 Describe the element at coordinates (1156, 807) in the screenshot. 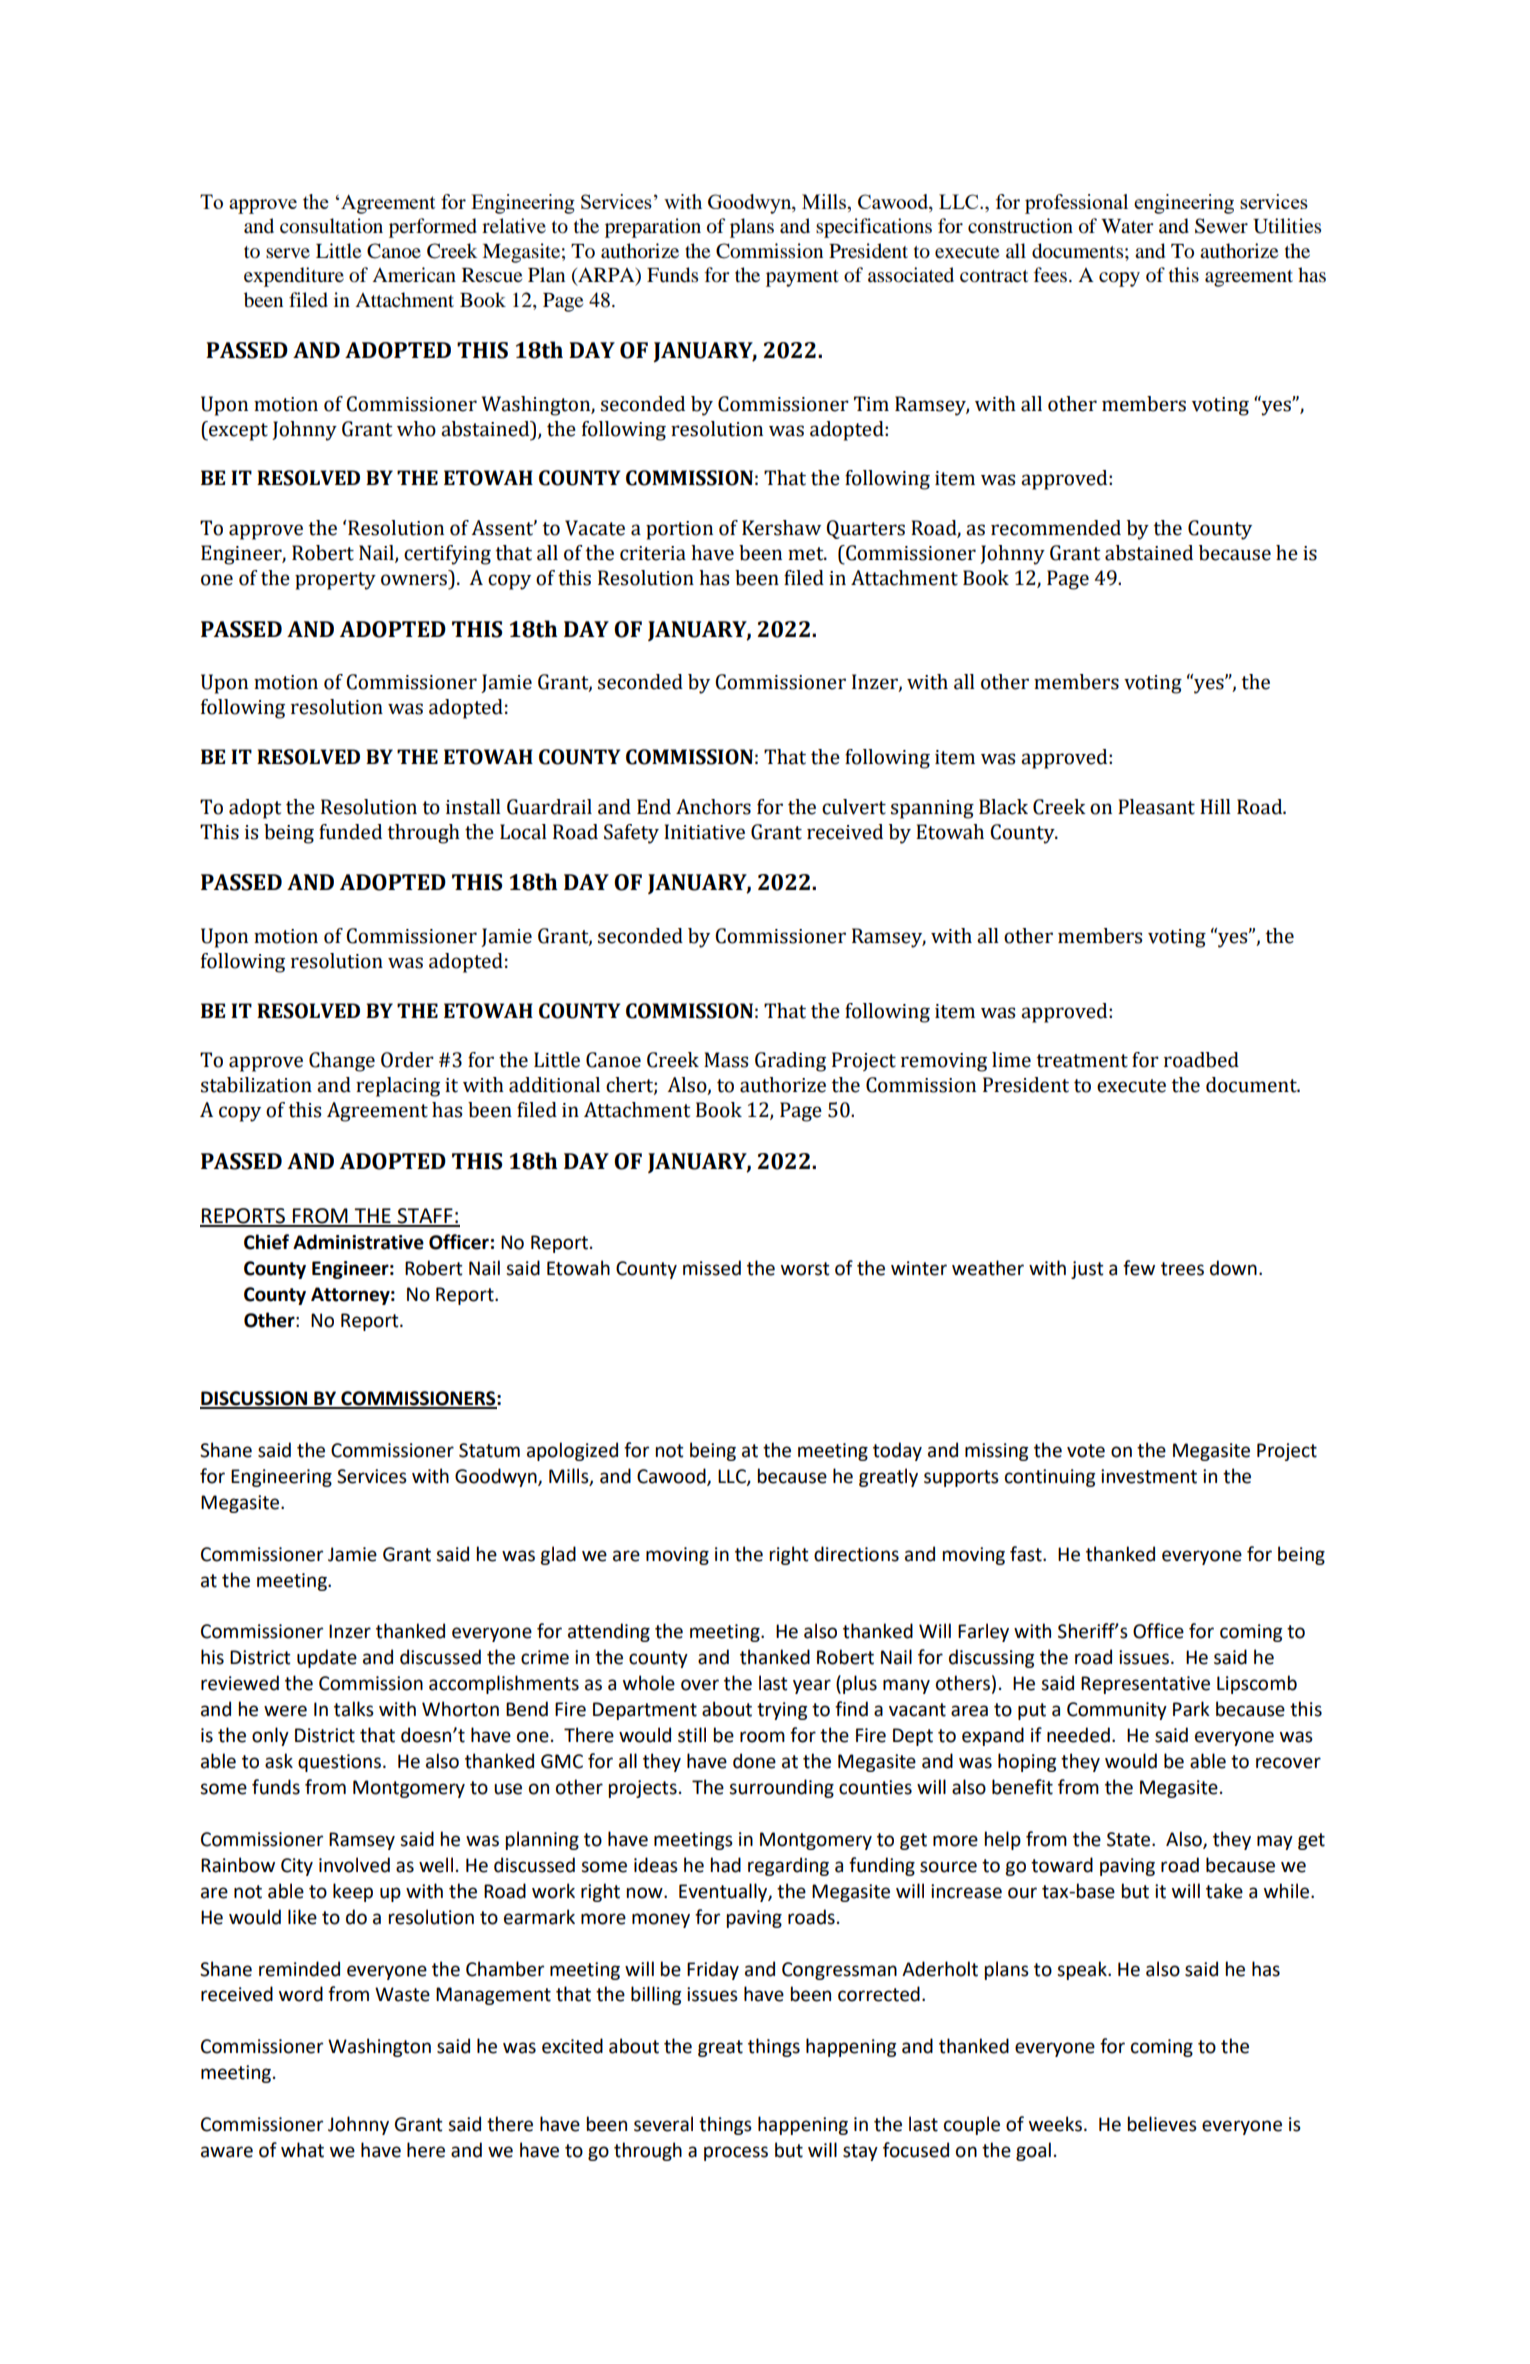

I see `Pleasant` at that location.
